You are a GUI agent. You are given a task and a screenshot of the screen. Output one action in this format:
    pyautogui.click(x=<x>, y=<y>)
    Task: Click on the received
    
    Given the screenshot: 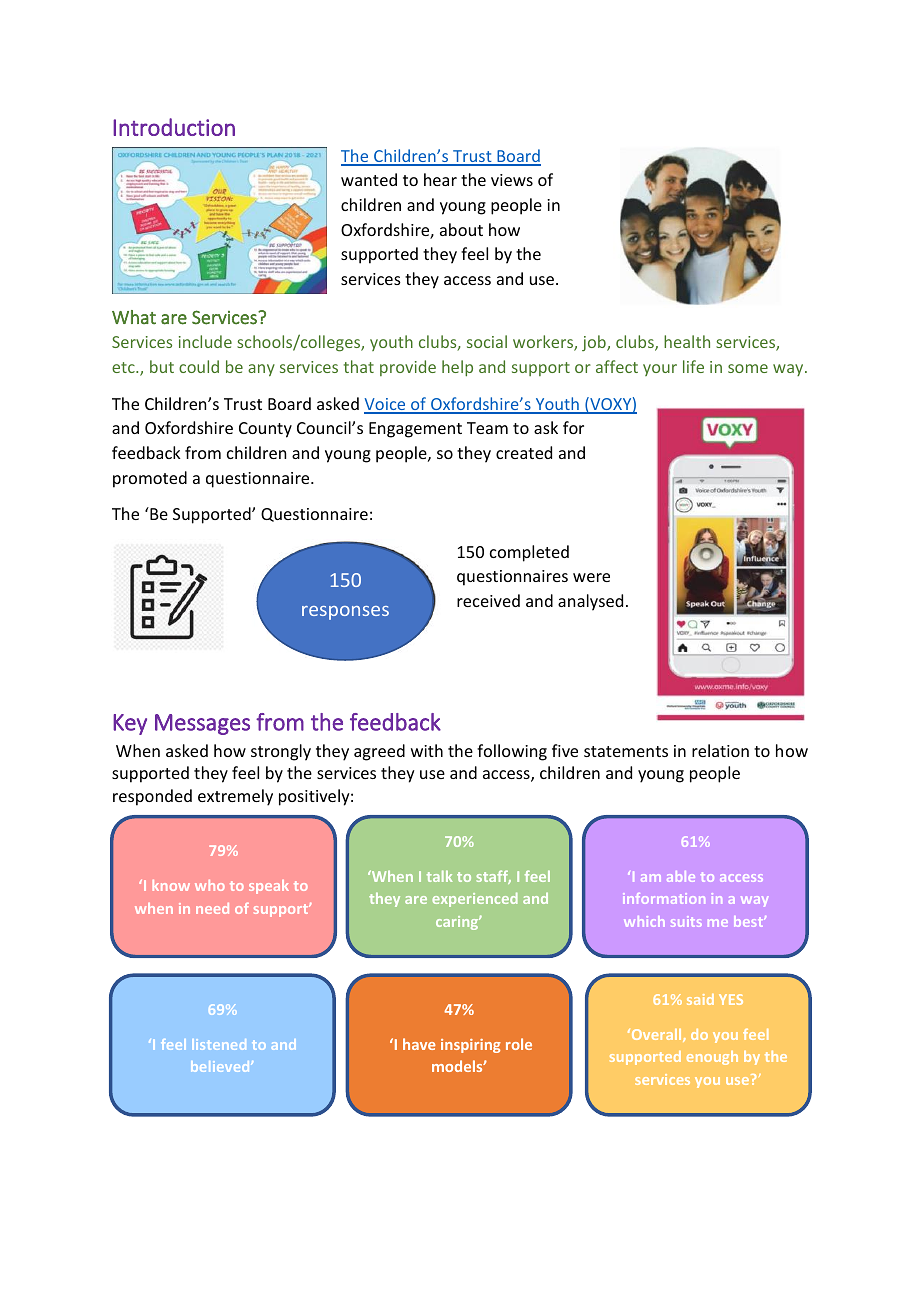 What is the action you would take?
    pyautogui.click(x=488, y=600)
